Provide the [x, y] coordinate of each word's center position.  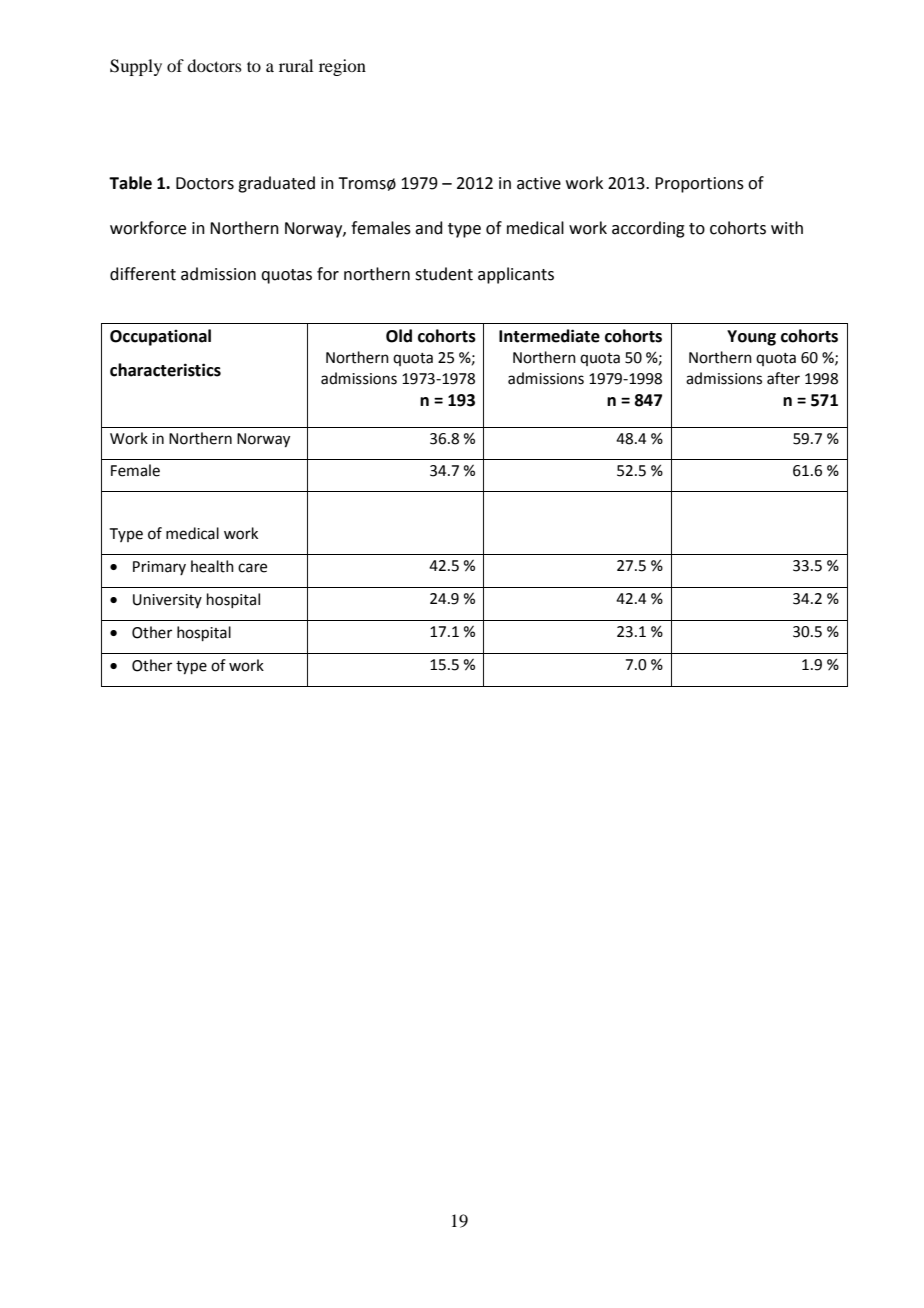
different [143, 274]
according [648, 229]
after [783, 378]
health [212, 566]
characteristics [165, 370]
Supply [136, 67]
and [429, 228]
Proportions [699, 185]
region [342, 67]
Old [399, 336]
